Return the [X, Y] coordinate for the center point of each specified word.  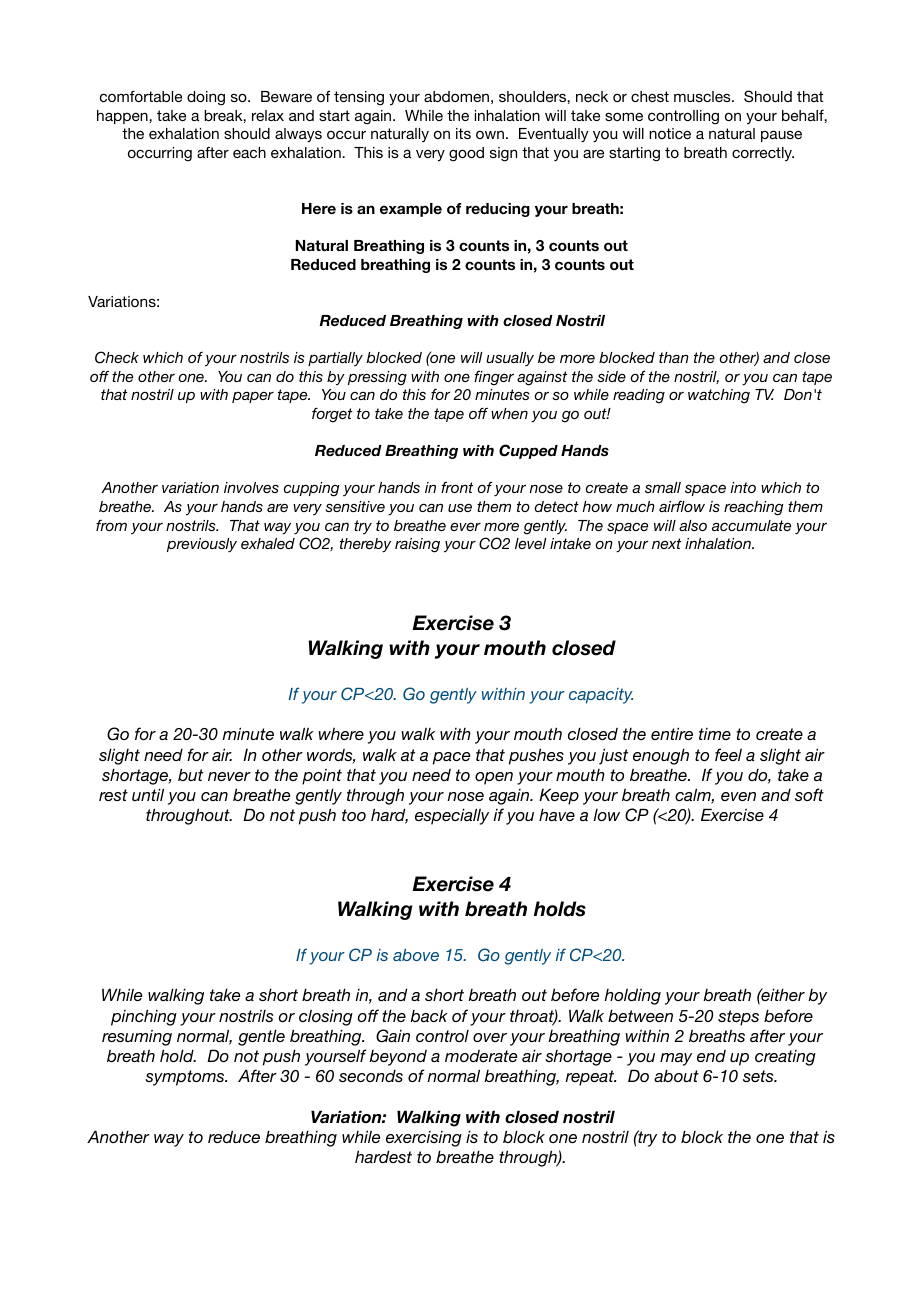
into [743, 487]
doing [206, 98]
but [190, 774]
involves [251, 487]
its [463, 133]
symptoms [186, 1078]
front [457, 487]
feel [728, 754]
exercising [424, 1139]
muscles [703, 96]
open [494, 778]
